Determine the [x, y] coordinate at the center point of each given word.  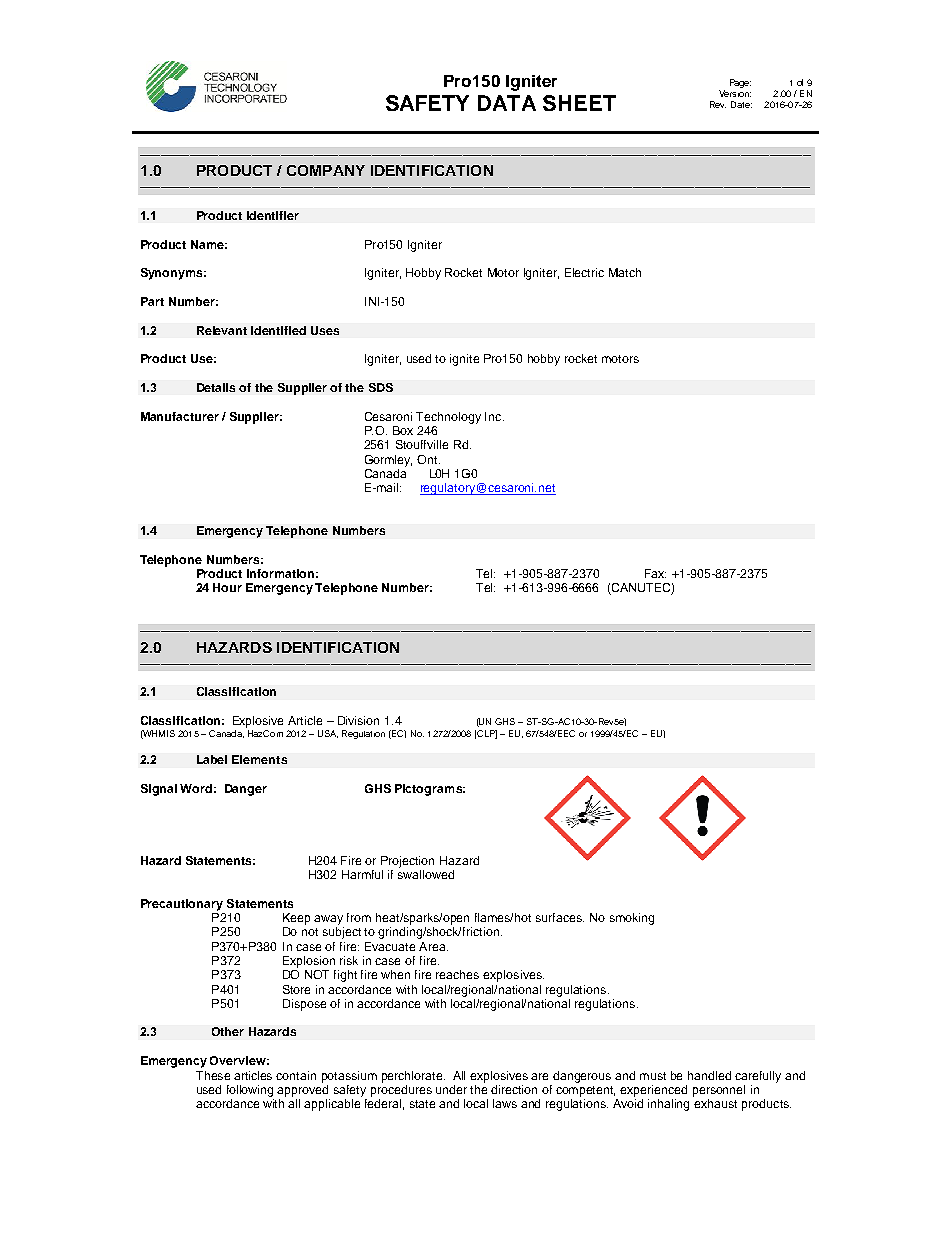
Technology [448, 418]
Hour [227, 587]
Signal [159, 790]
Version [735, 93]
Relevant [222, 330]
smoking [632, 919]
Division [358, 720]
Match [625, 272]
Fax [655, 573]
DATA [507, 103]
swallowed [426, 874]
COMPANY [326, 170]
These [213, 1075]
